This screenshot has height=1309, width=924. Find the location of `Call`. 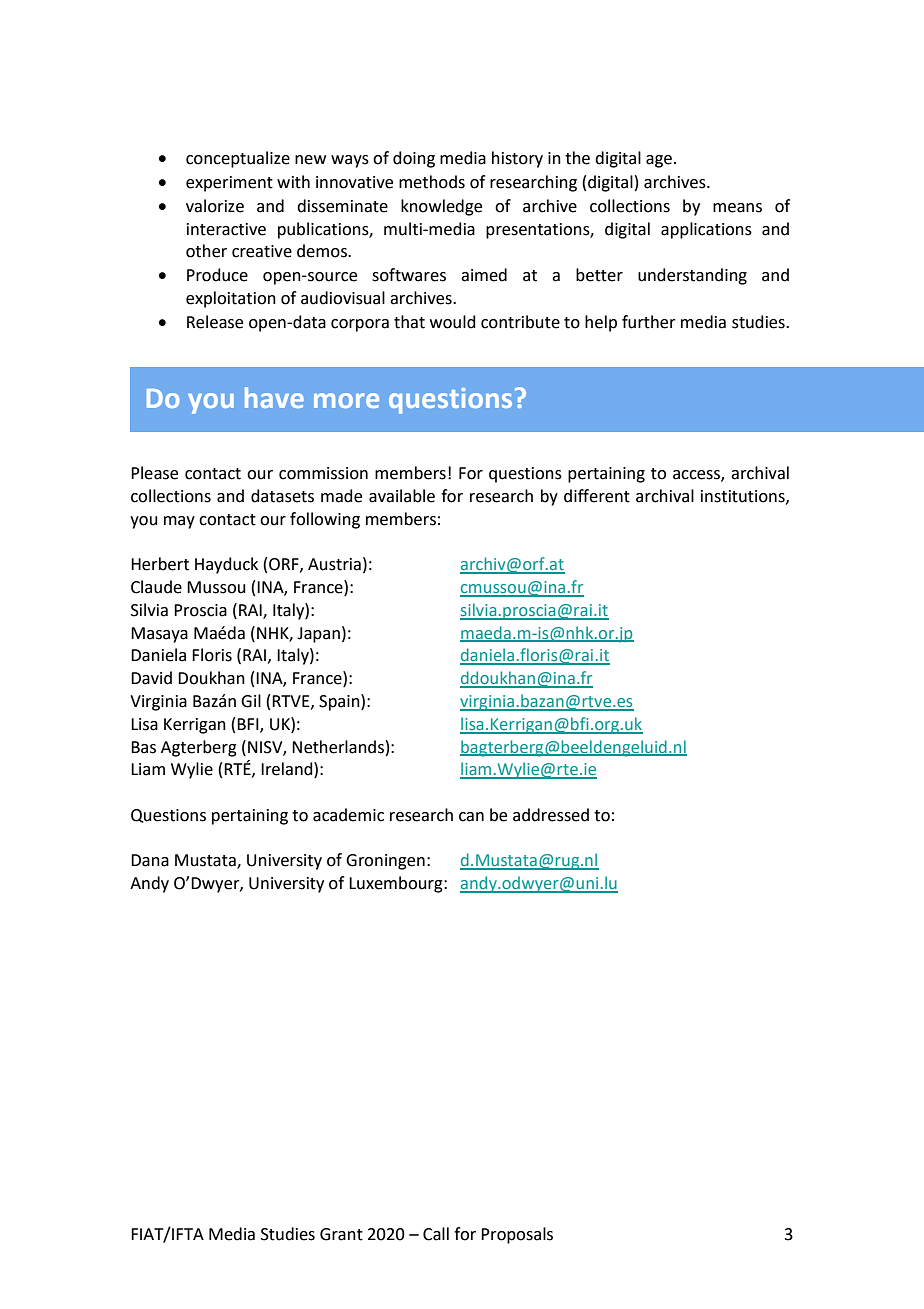

Call is located at coordinates (436, 1234).
